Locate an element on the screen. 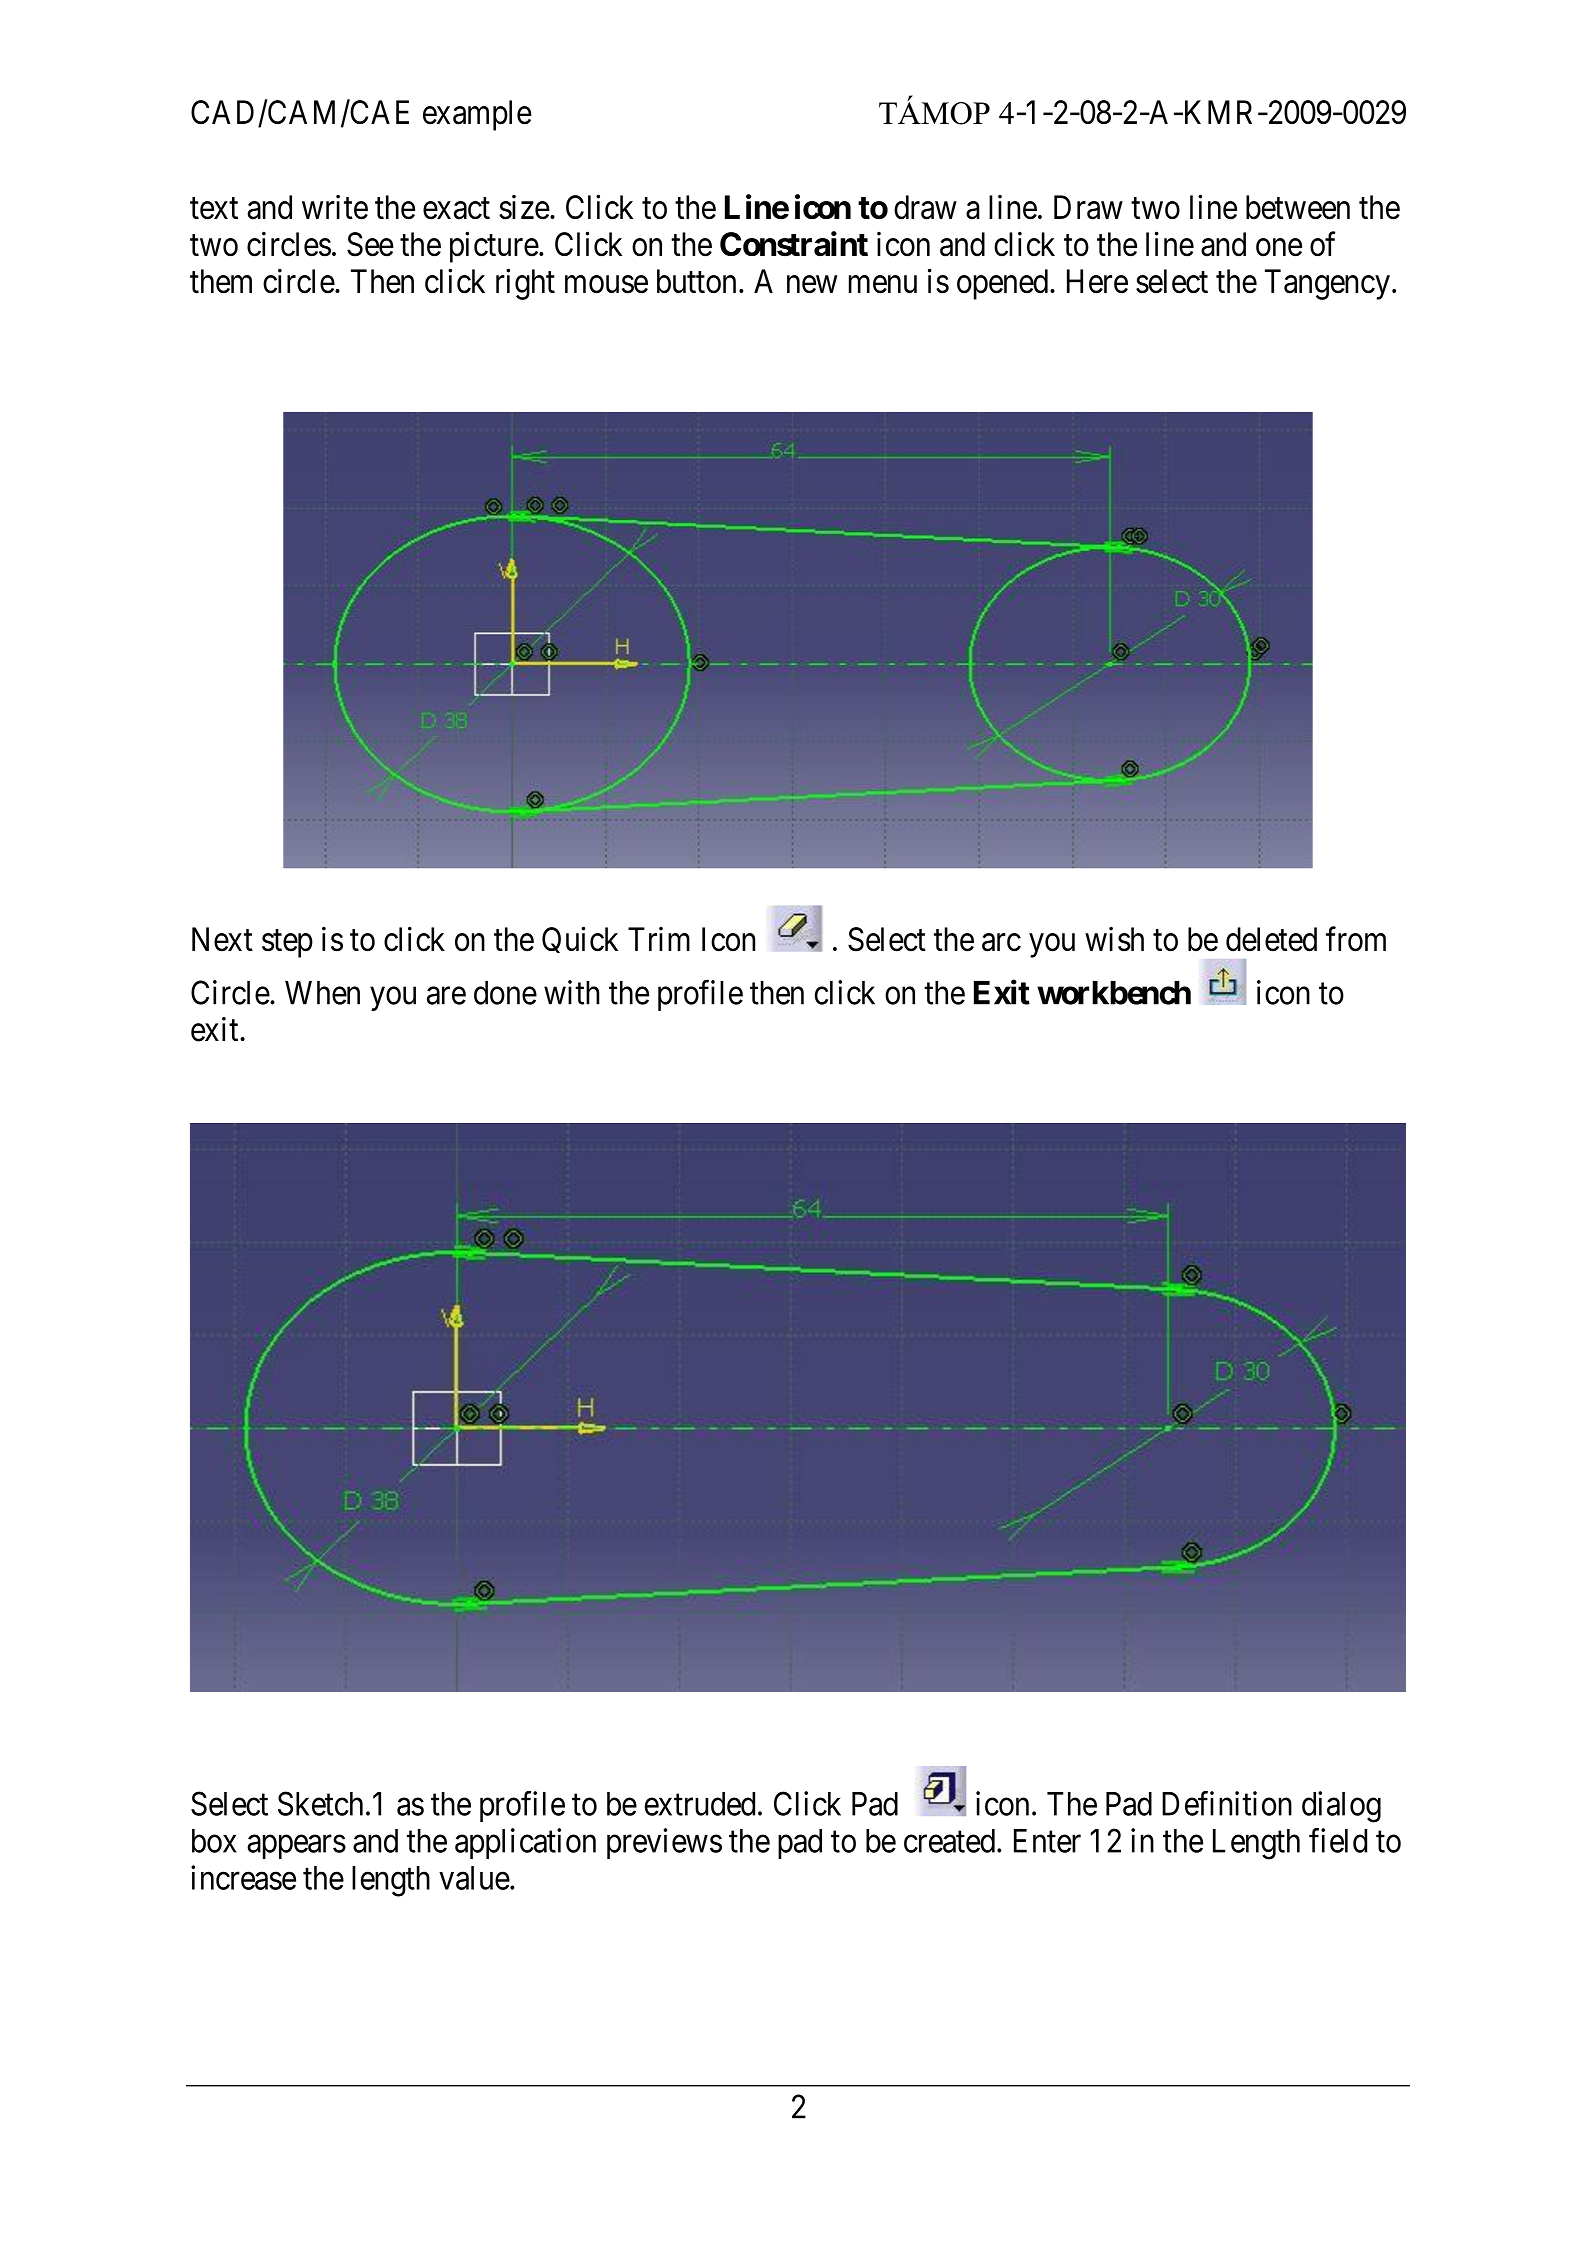  Tangency is located at coordinates (1327, 284).
